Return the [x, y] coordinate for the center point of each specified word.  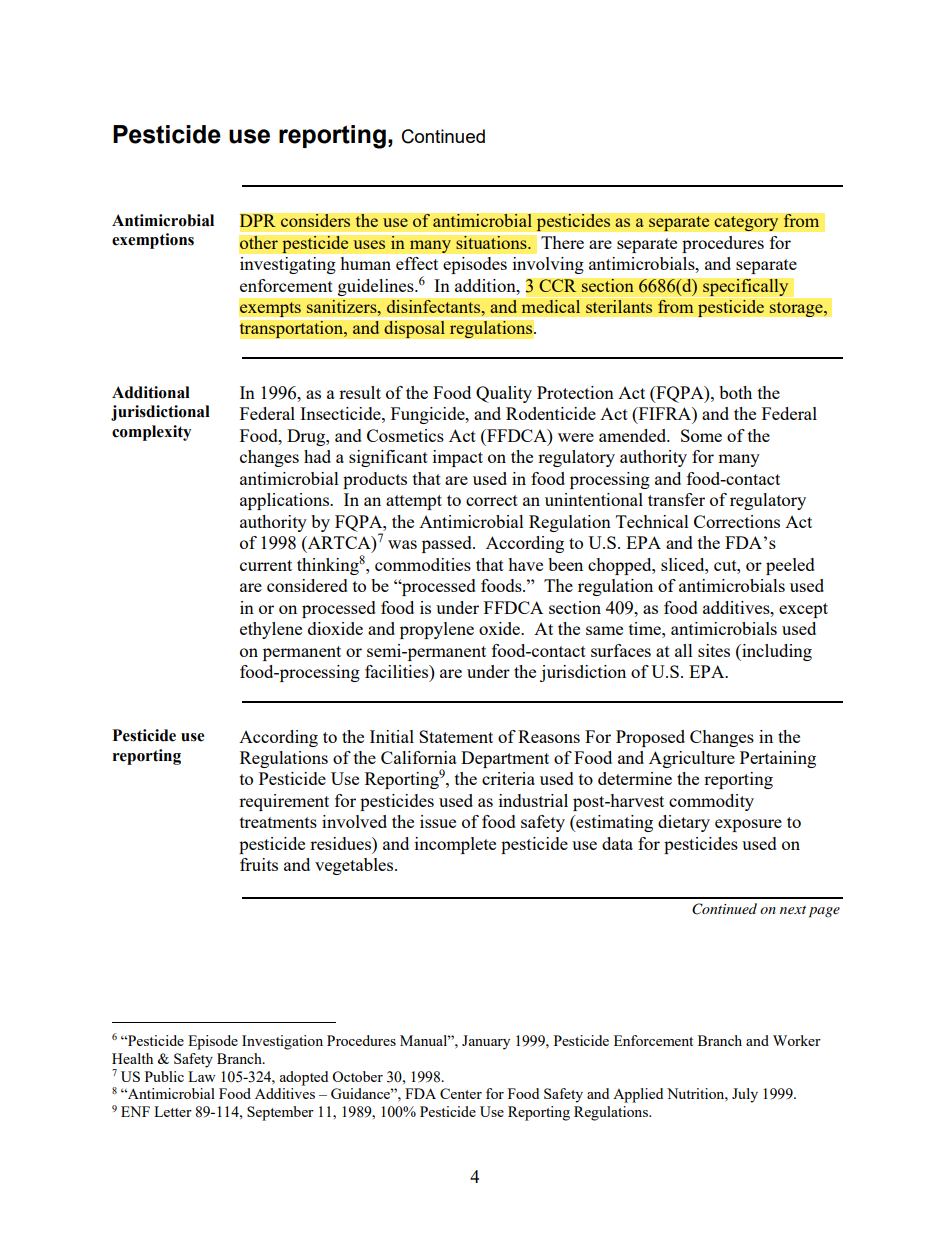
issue [438, 821]
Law [202, 1076]
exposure [748, 825]
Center [461, 1093]
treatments [278, 822]
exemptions [153, 241]
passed [448, 544]
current [266, 565]
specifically [745, 287]
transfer [676, 499]
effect [417, 263]
